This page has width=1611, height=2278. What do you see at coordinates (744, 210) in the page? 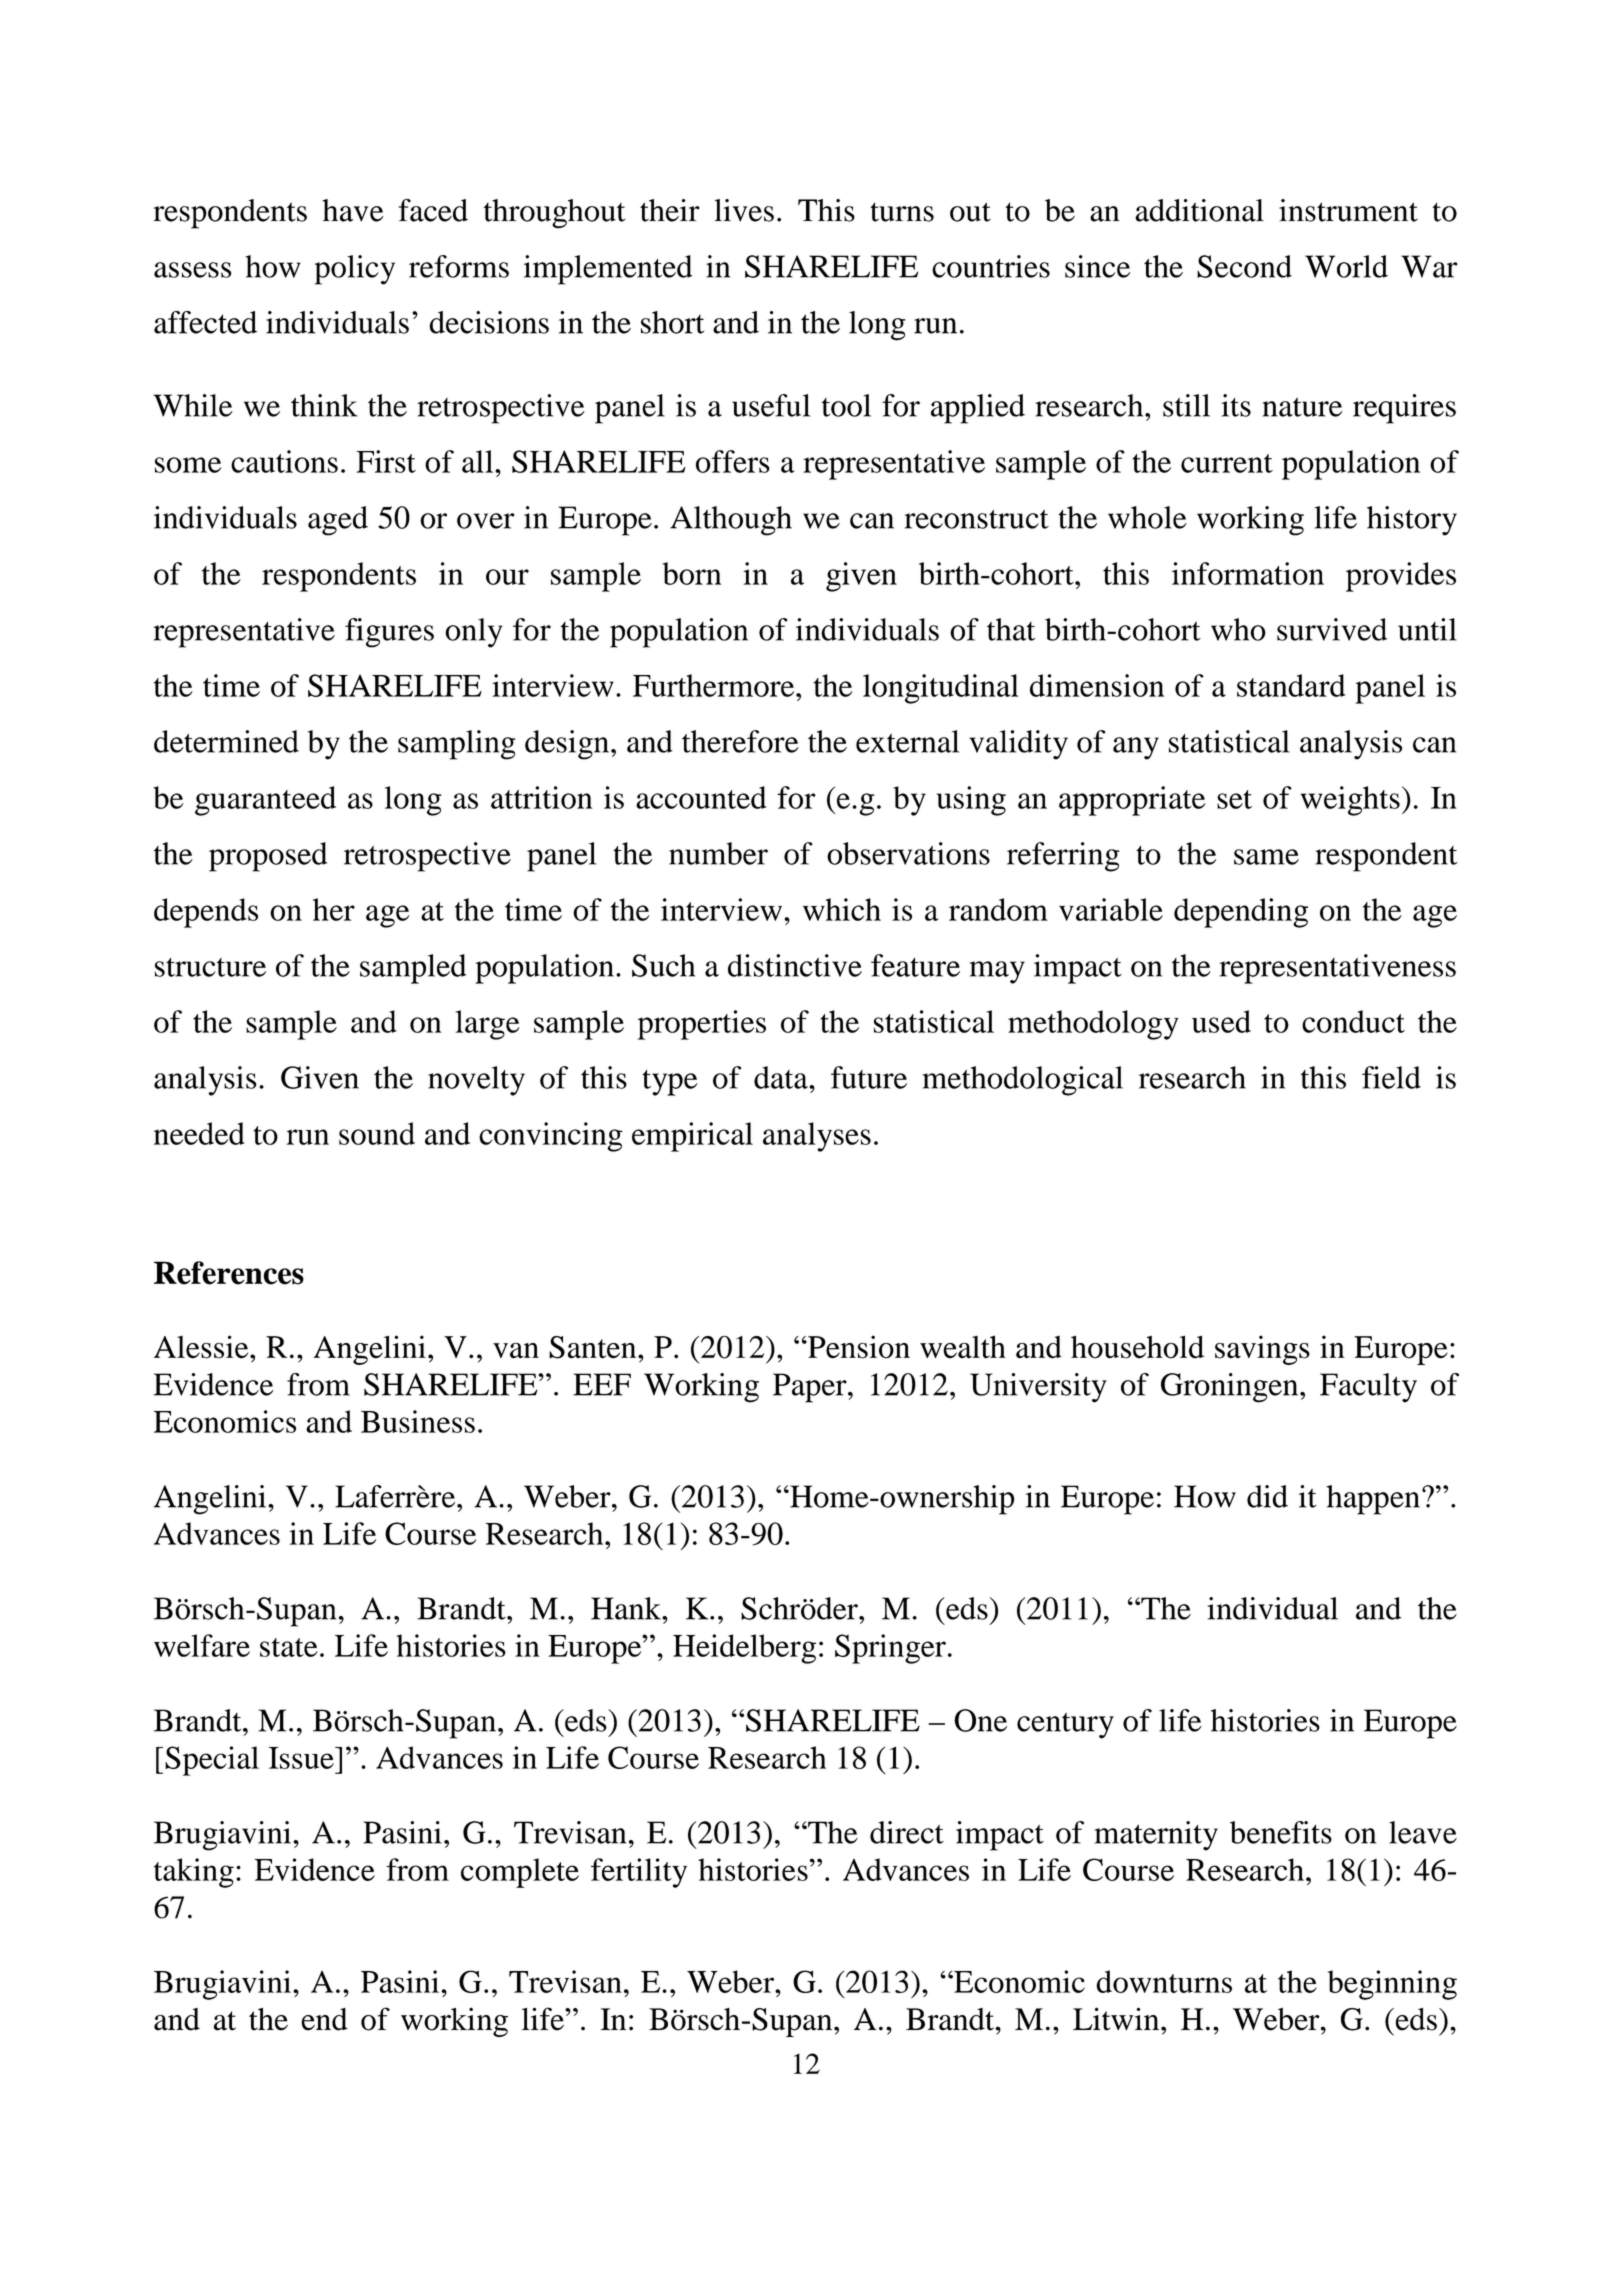
I see `lives` at bounding box center [744, 210].
